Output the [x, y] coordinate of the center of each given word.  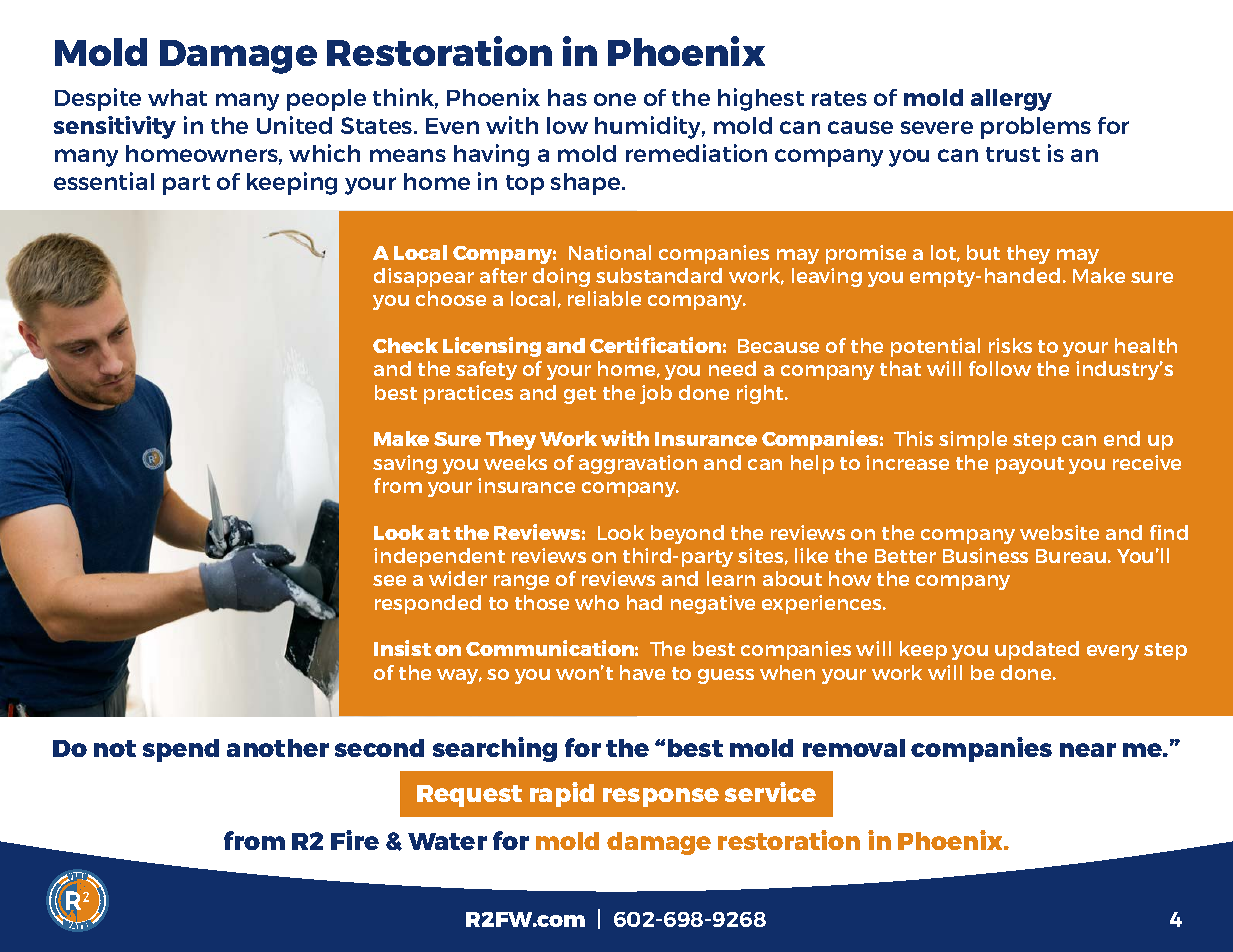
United [294, 125]
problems [1036, 128]
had [644, 602]
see [389, 580]
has [567, 97]
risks [1010, 345]
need [732, 368]
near [1088, 750]
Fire [355, 840]
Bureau [1071, 556]
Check [405, 345]
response [661, 797]
